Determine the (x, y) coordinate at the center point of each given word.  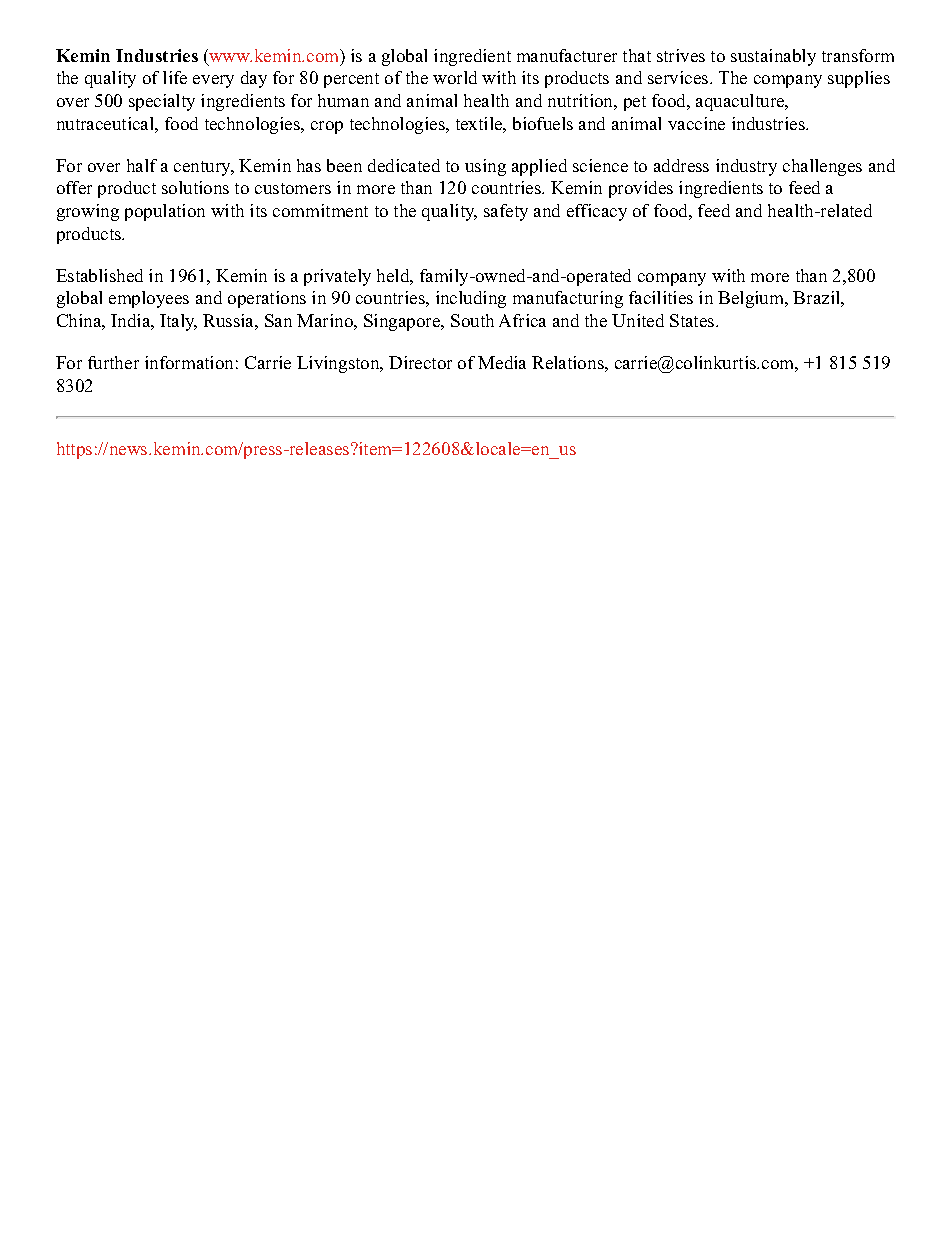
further (113, 362)
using (485, 167)
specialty (162, 102)
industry (746, 167)
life (175, 77)
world (455, 77)
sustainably (773, 57)
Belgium (752, 299)
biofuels (543, 123)
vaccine (696, 123)
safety (506, 212)
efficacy (597, 212)
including (471, 299)
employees (149, 299)
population (165, 212)
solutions (195, 187)
